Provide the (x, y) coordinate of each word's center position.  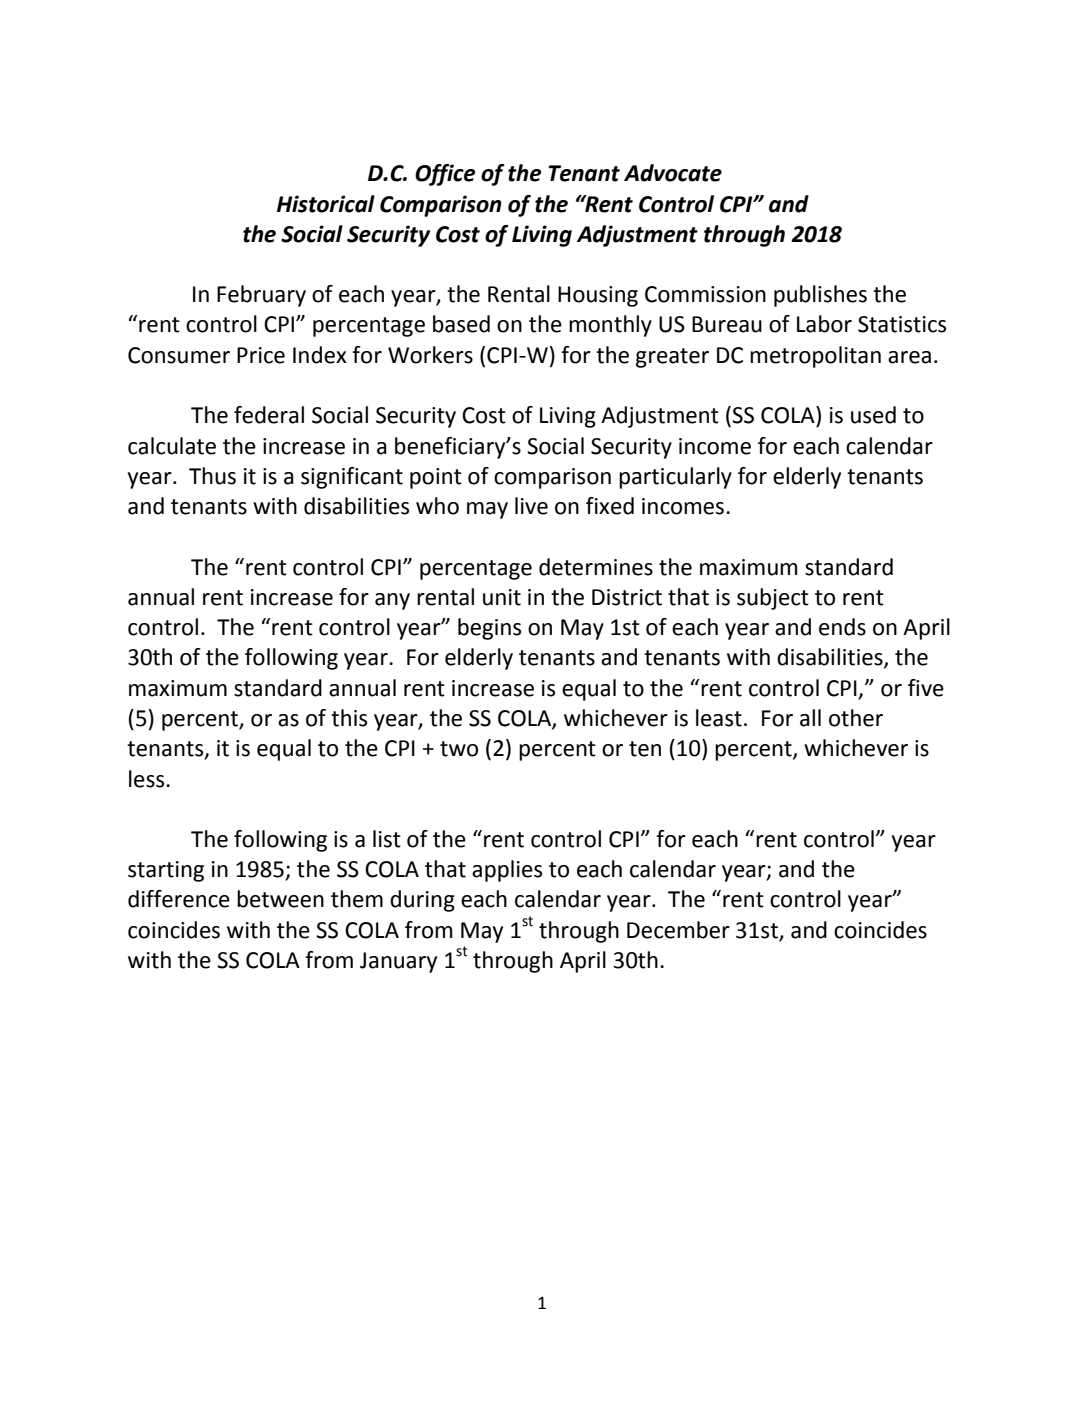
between (280, 899)
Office (445, 175)
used (873, 415)
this (349, 718)
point (436, 478)
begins (489, 629)
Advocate (673, 173)
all (810, 718)
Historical (326, 204)
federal (269, 415)
